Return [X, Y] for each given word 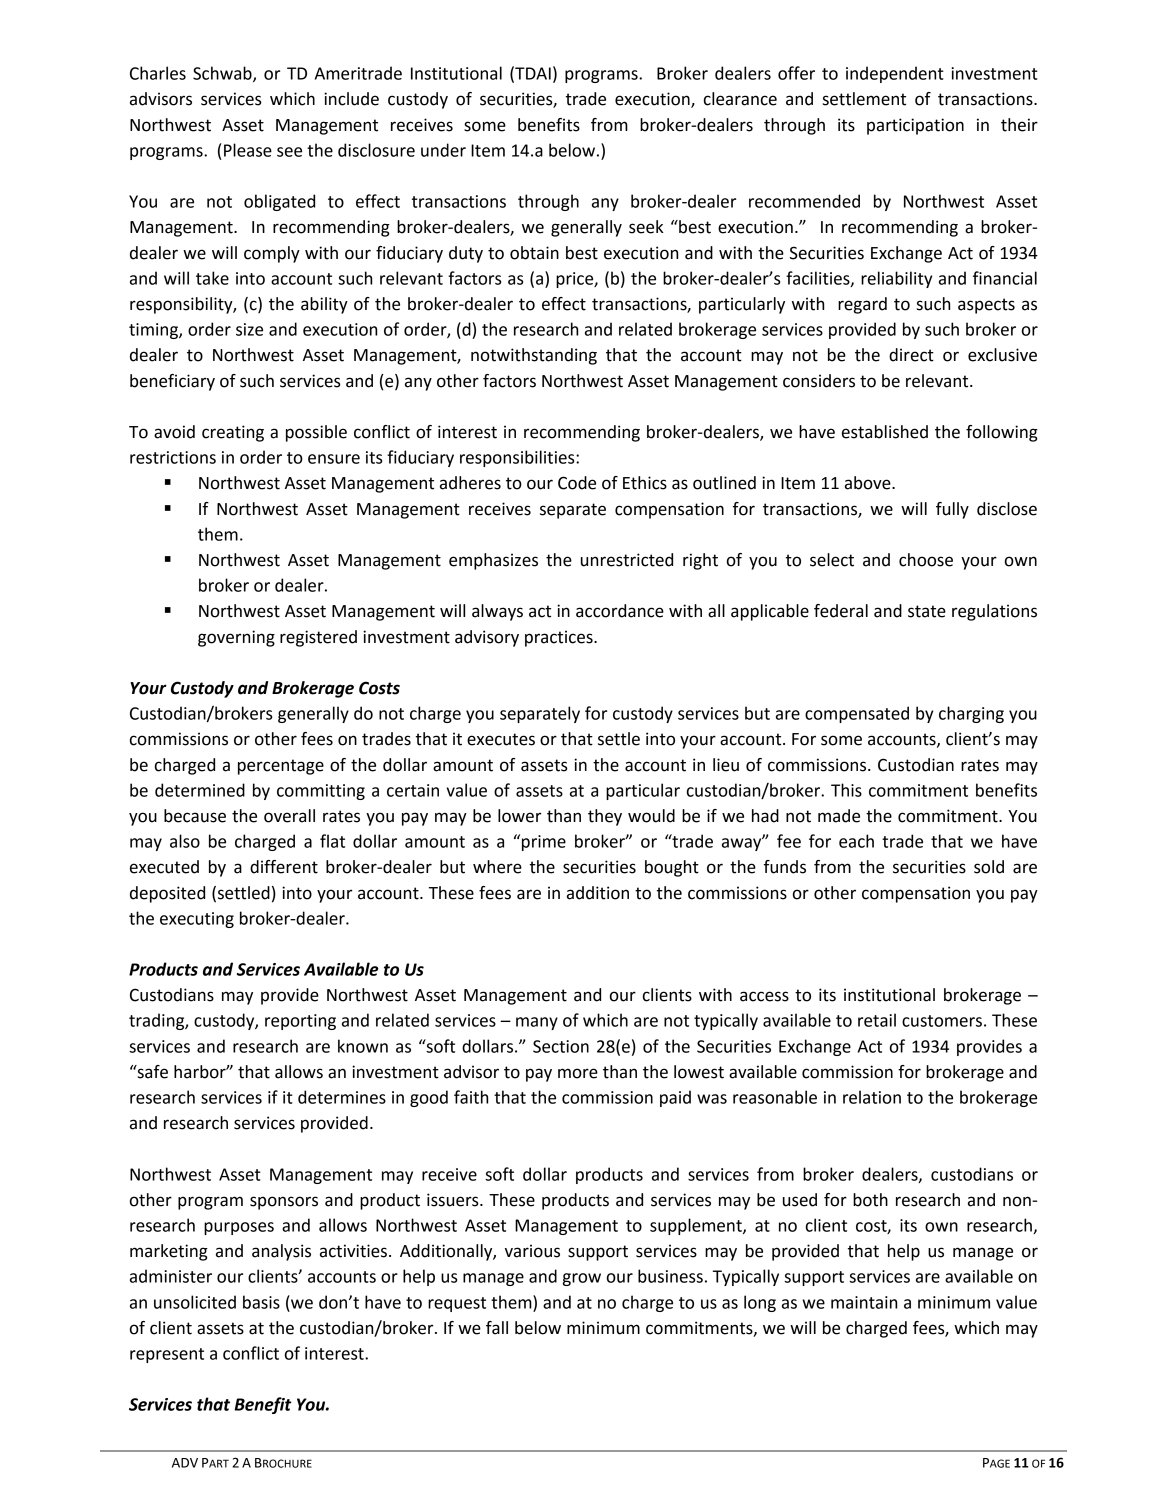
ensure [334, 459]
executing [197, 920]
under [443, 150]
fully [952, 510]
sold [989, 867]
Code [577, 483]
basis [261, 1302]
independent [895, 74]
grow [582, 1279]
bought [672, 868]
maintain [864, 1302]
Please [248, 150]
